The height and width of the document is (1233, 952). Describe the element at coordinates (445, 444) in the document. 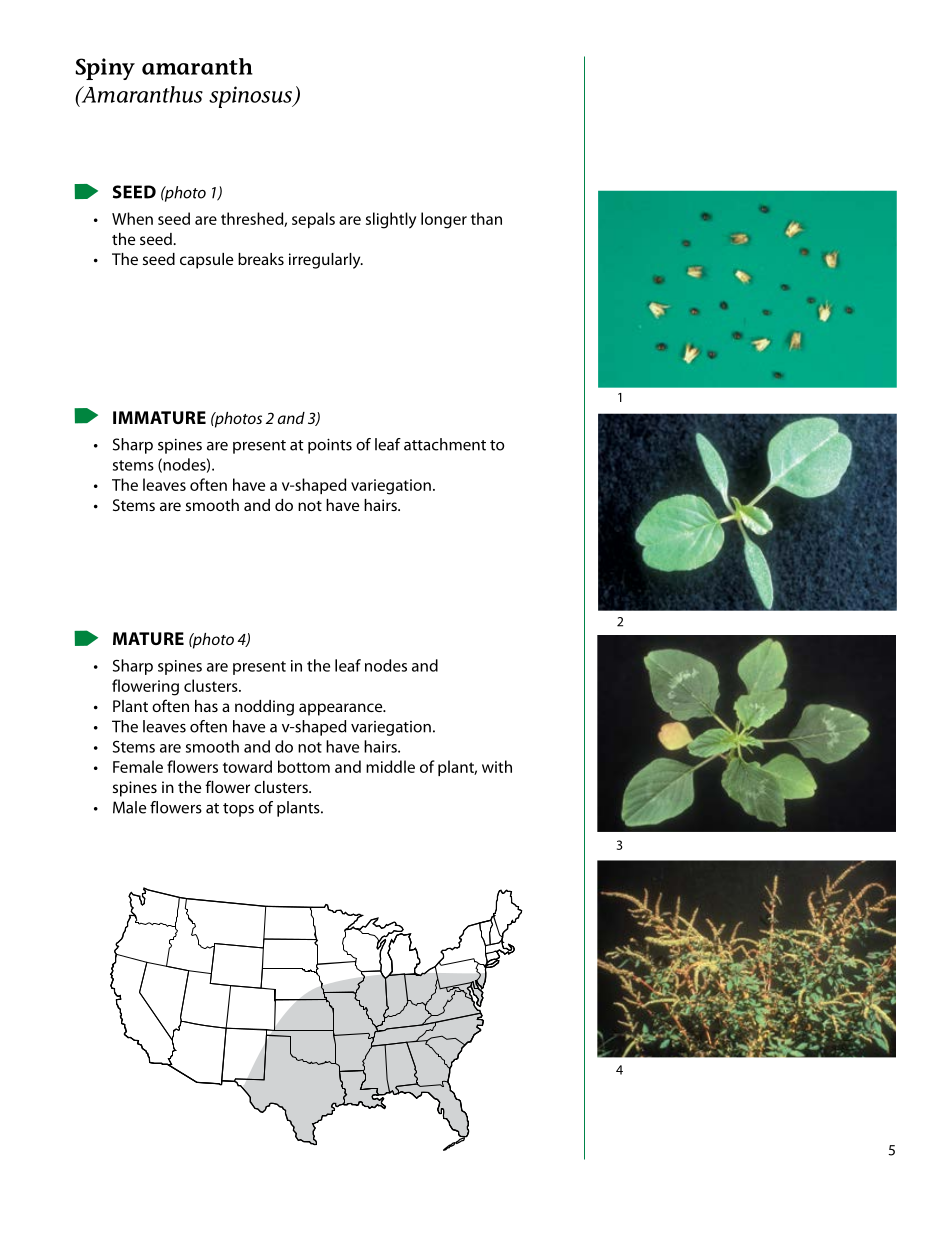

I see `attachment` at that location.
